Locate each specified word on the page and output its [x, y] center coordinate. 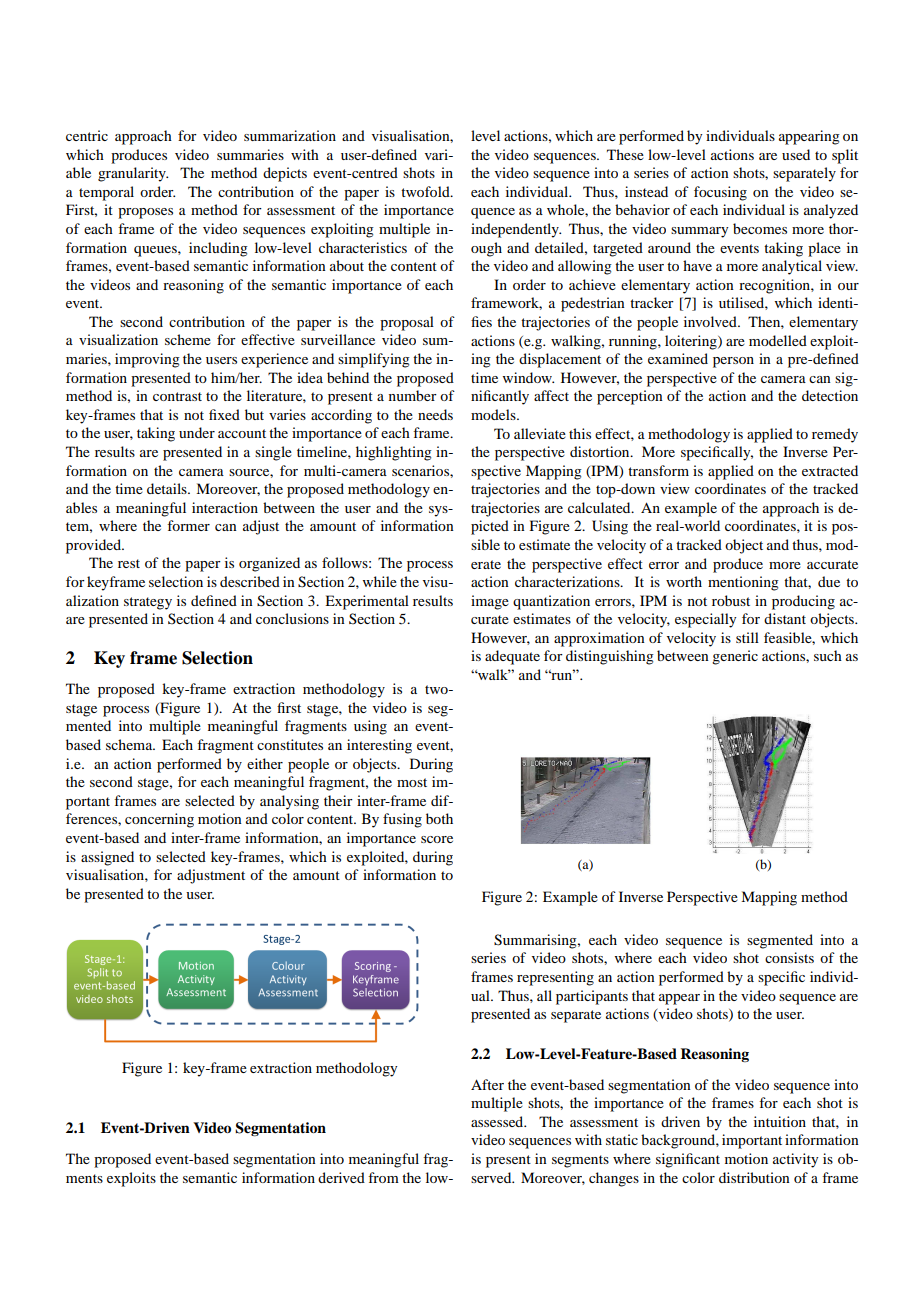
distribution [754, 1177]
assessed [498, 1121]
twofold [426, 191]
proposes [145, 213]
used [796, 154]
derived [341, 1177]
